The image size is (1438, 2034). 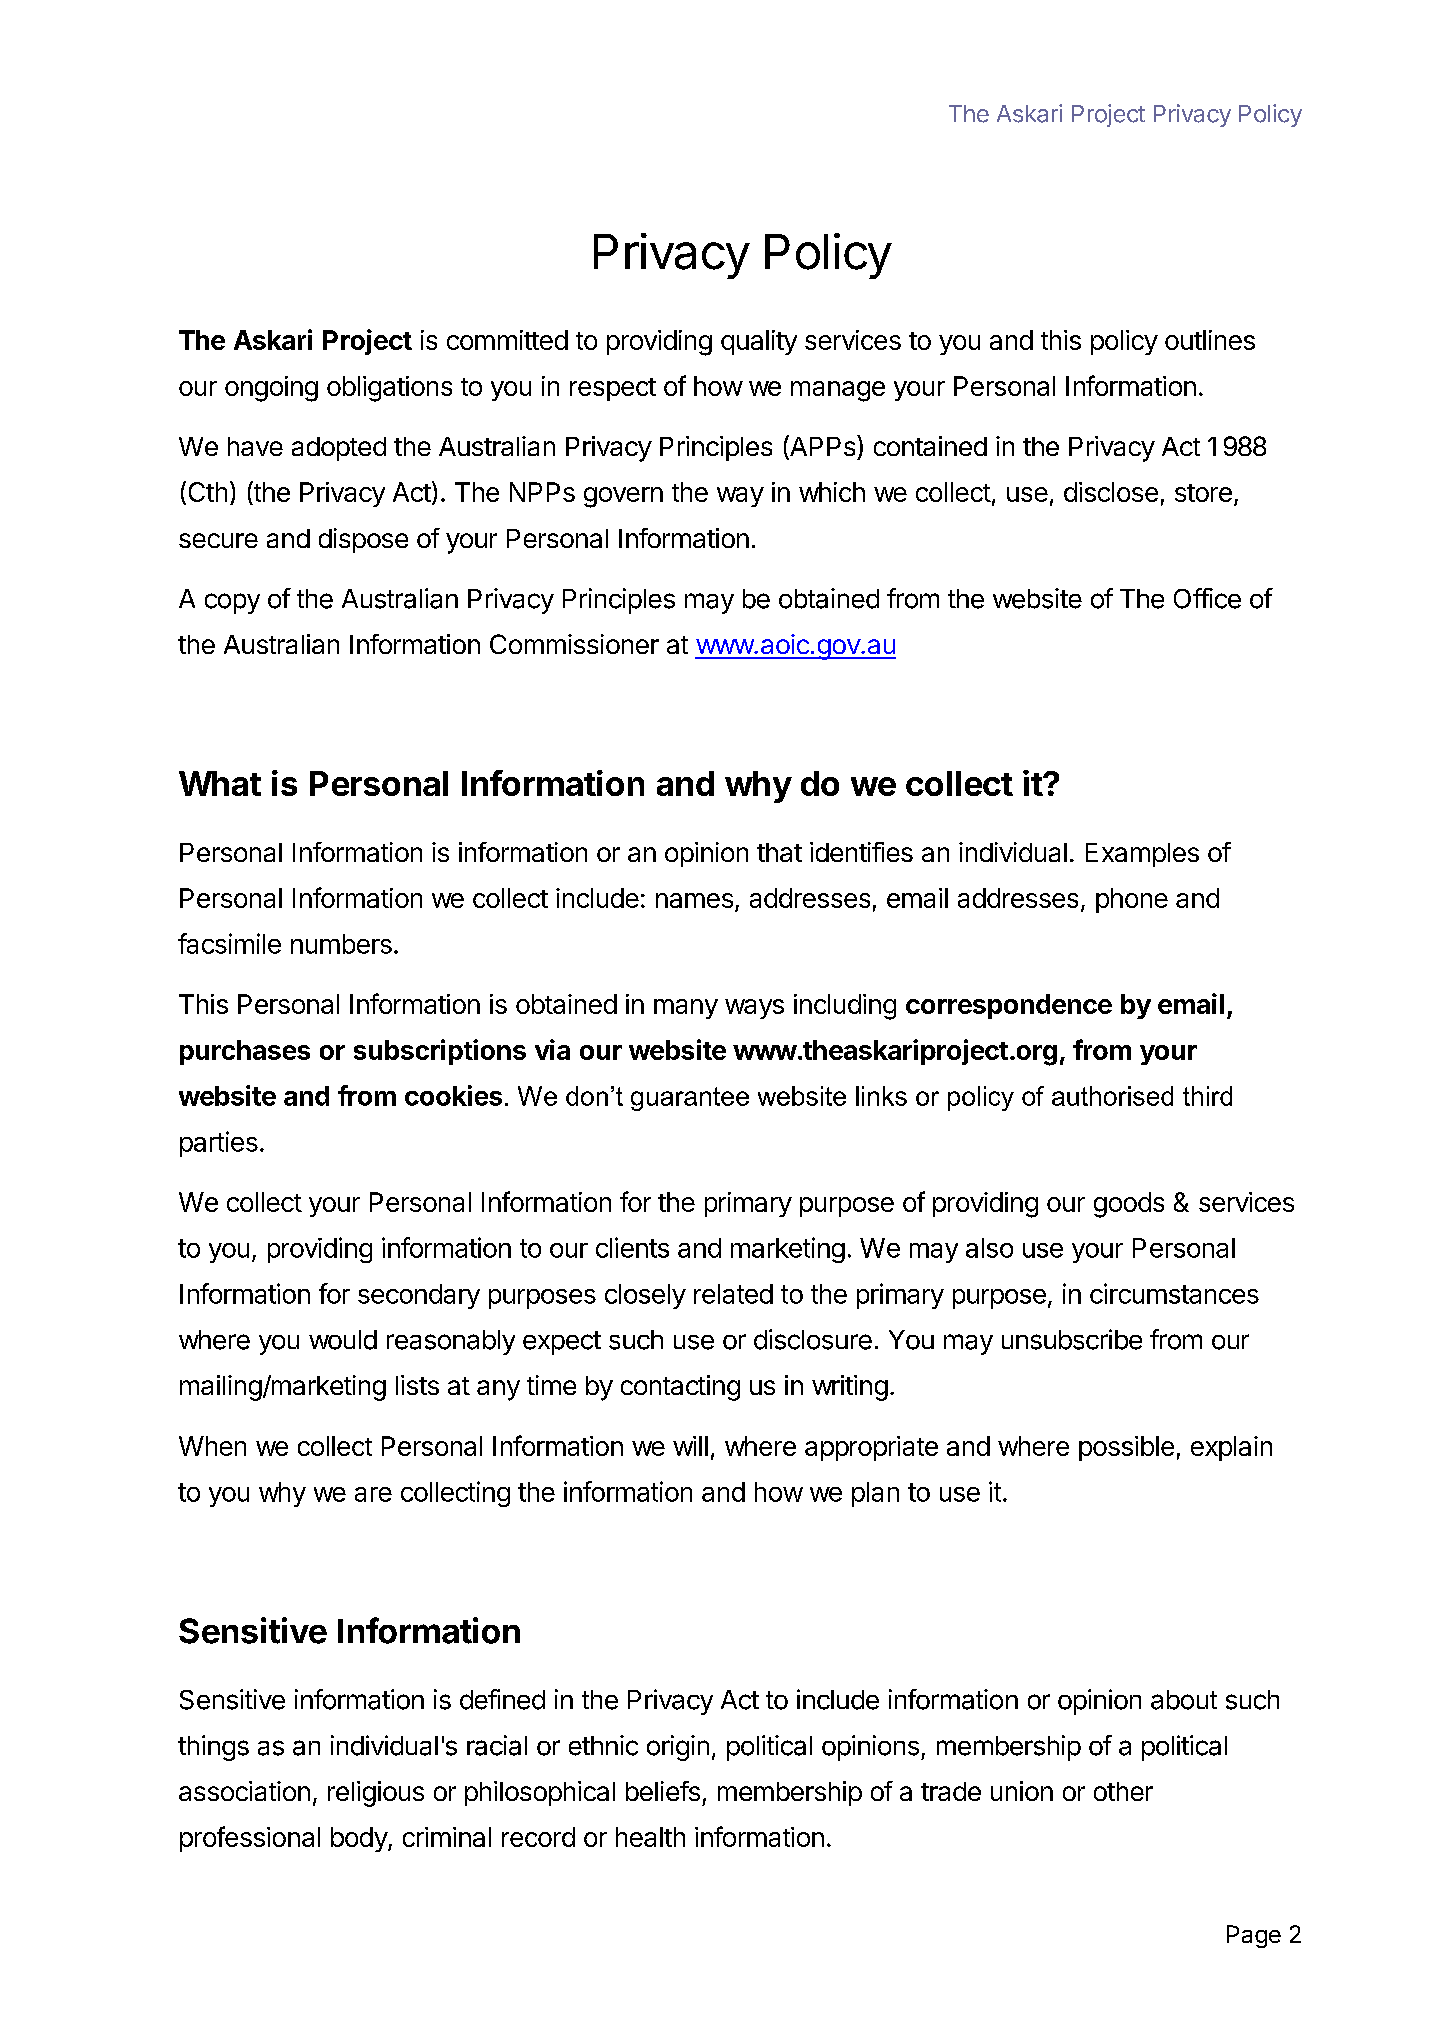 I want to click on Examples, so click(x=1142, y=855).
